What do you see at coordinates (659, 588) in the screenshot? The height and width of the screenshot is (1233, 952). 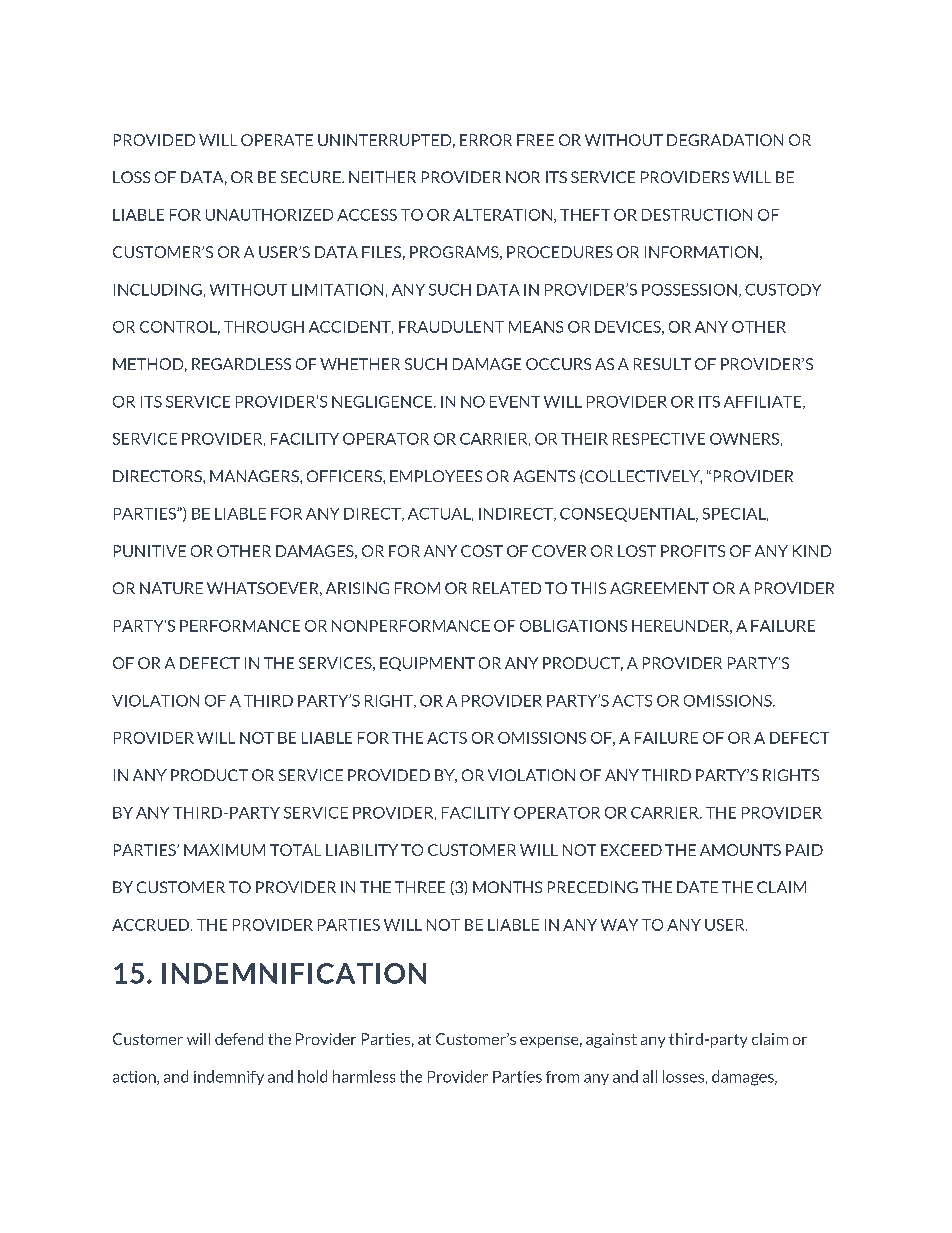 I see `AGREEMENT` at bounding box center [659, 588].
